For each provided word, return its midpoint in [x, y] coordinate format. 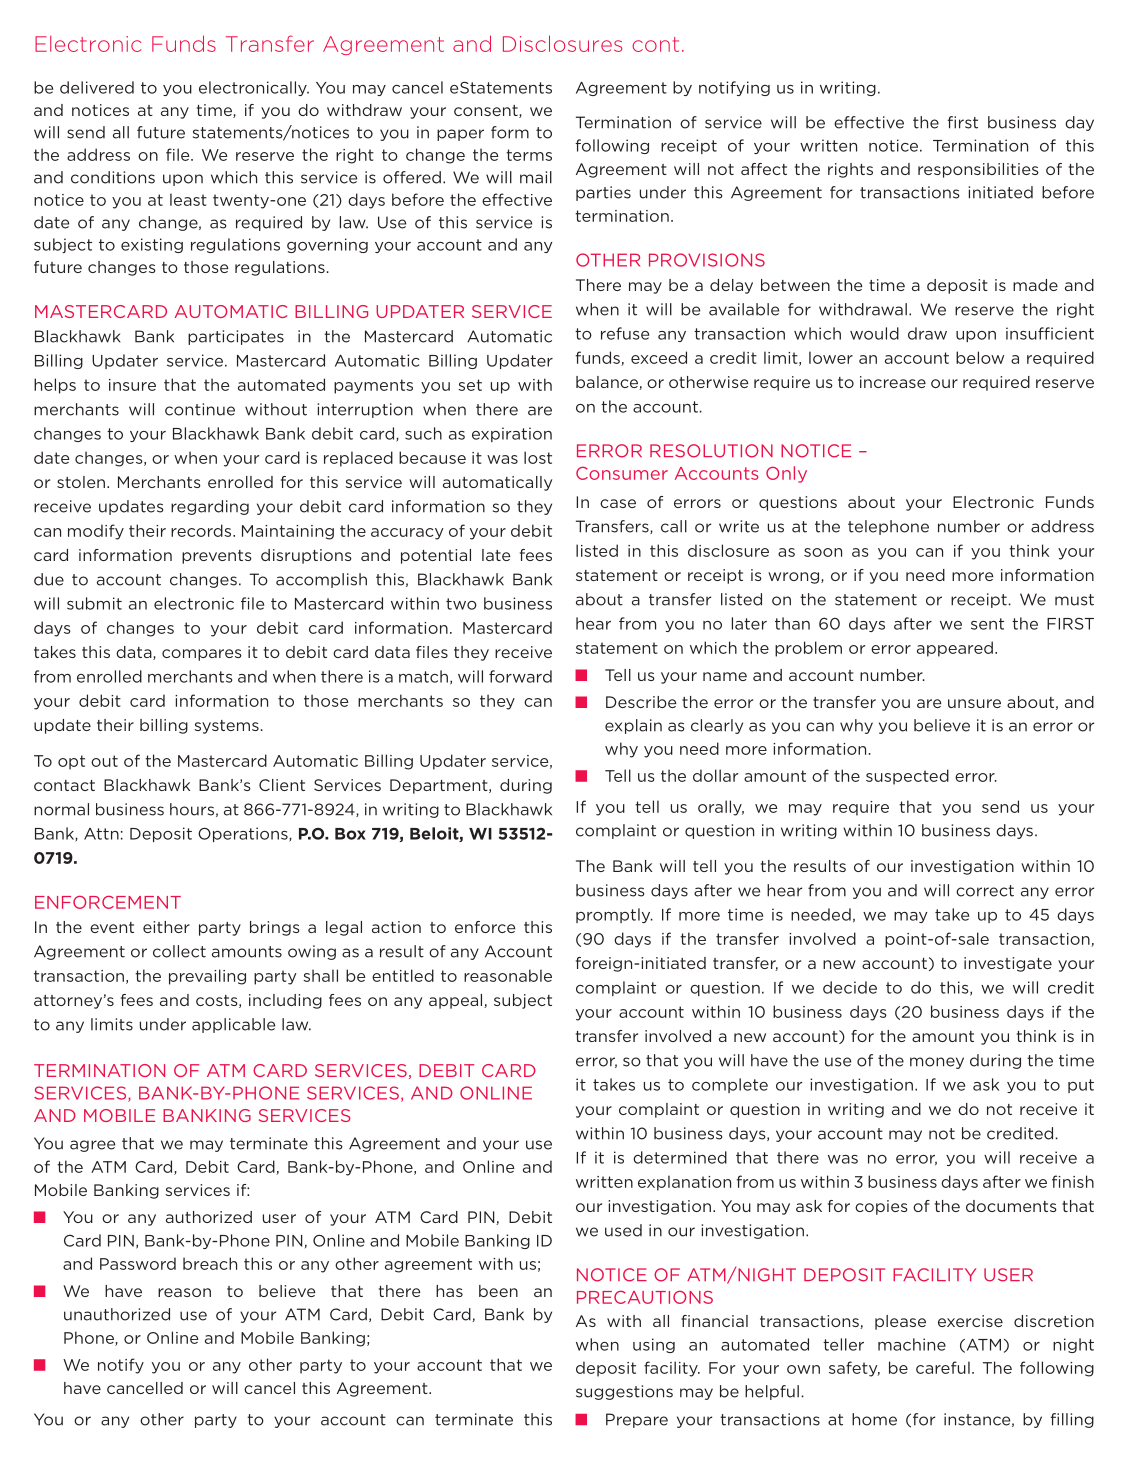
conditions [113, 177]
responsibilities [978, 170]
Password [138, 1263]
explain [633, 726]
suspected [907, 777]
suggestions [624, 1392]
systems [226, 727]
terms [529, 155]
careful [943, 1367]
